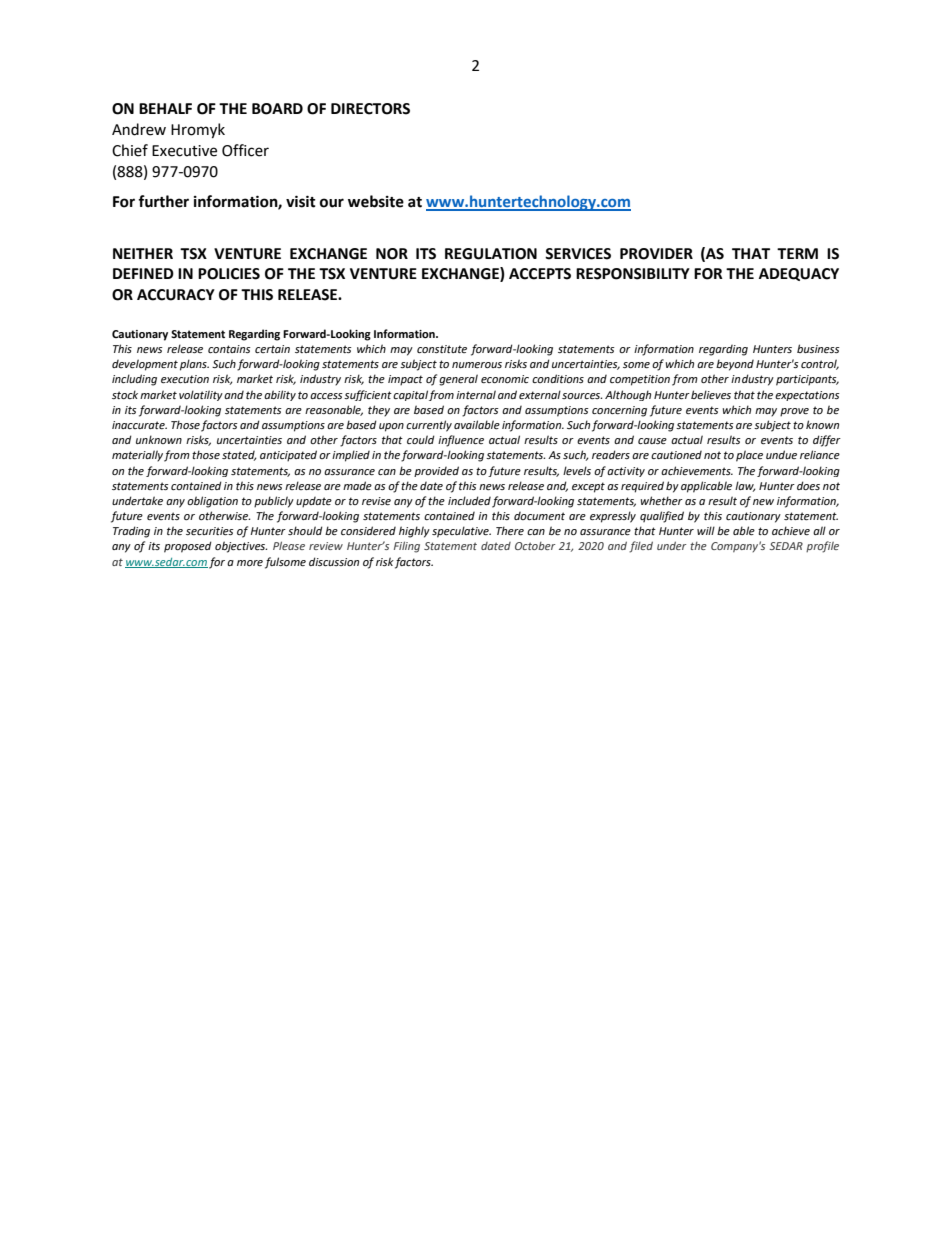  I want to click on REGULATION, so click(491, 254).
